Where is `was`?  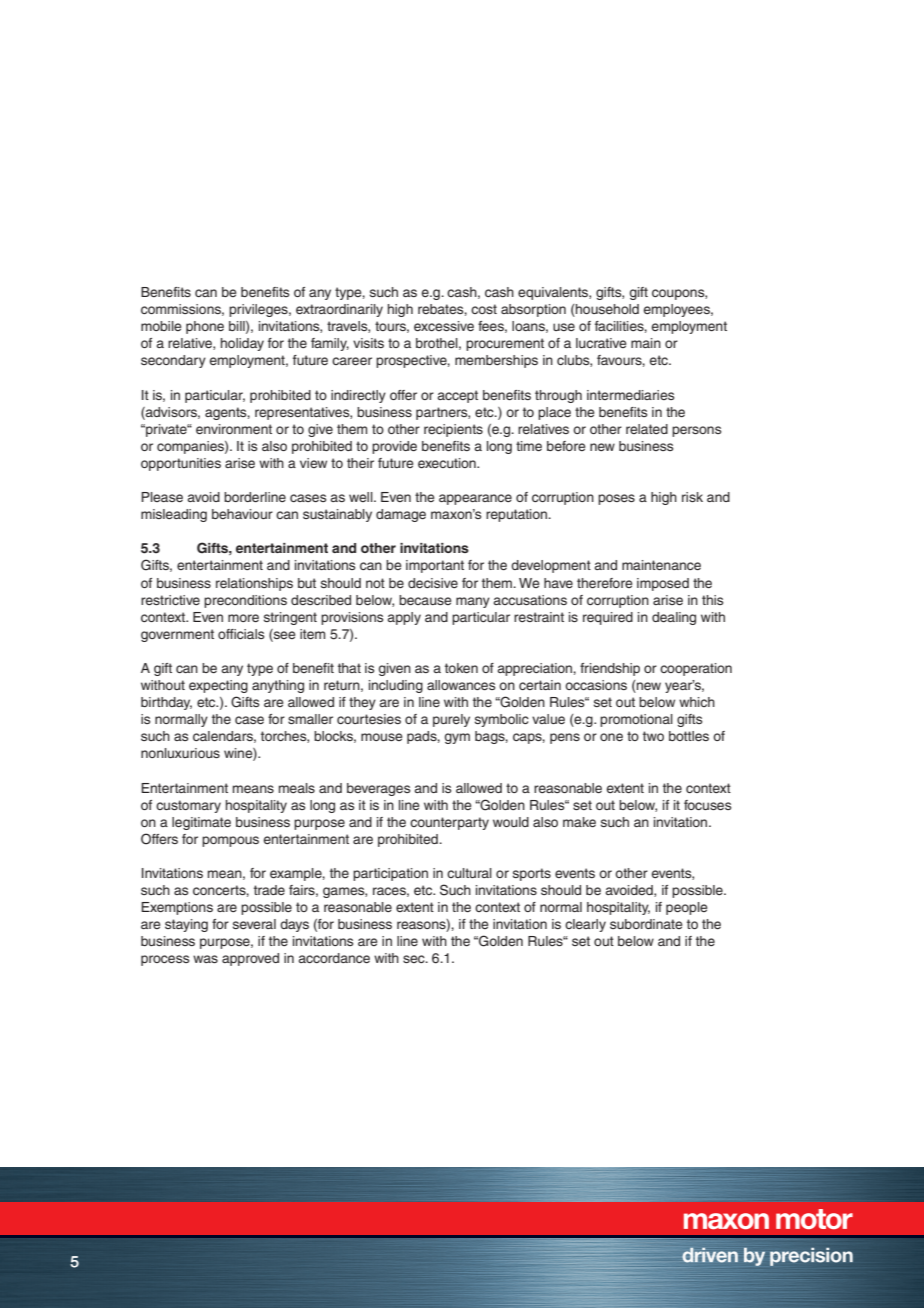
was is located at coordinates (205, 959).
